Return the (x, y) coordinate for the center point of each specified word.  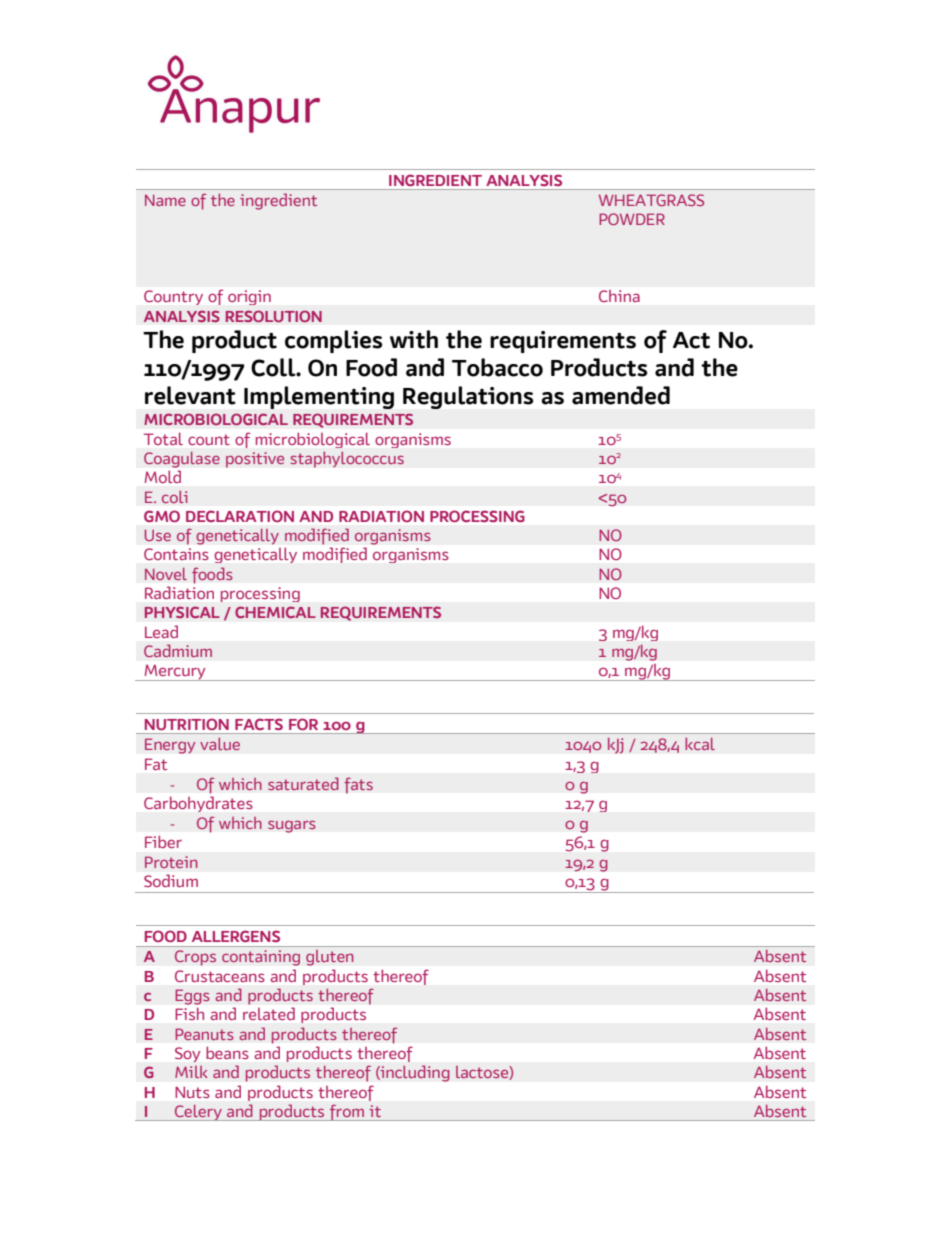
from (347, 1112)
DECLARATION (240, 516)
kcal (700, 744)
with (414, 339)
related (269, 1014)
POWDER (632, 219)
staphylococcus (347, 459)
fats (358, 785)
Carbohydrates (198, 804)
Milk (191, 1072)
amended (621, 395)
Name (165, 200)
